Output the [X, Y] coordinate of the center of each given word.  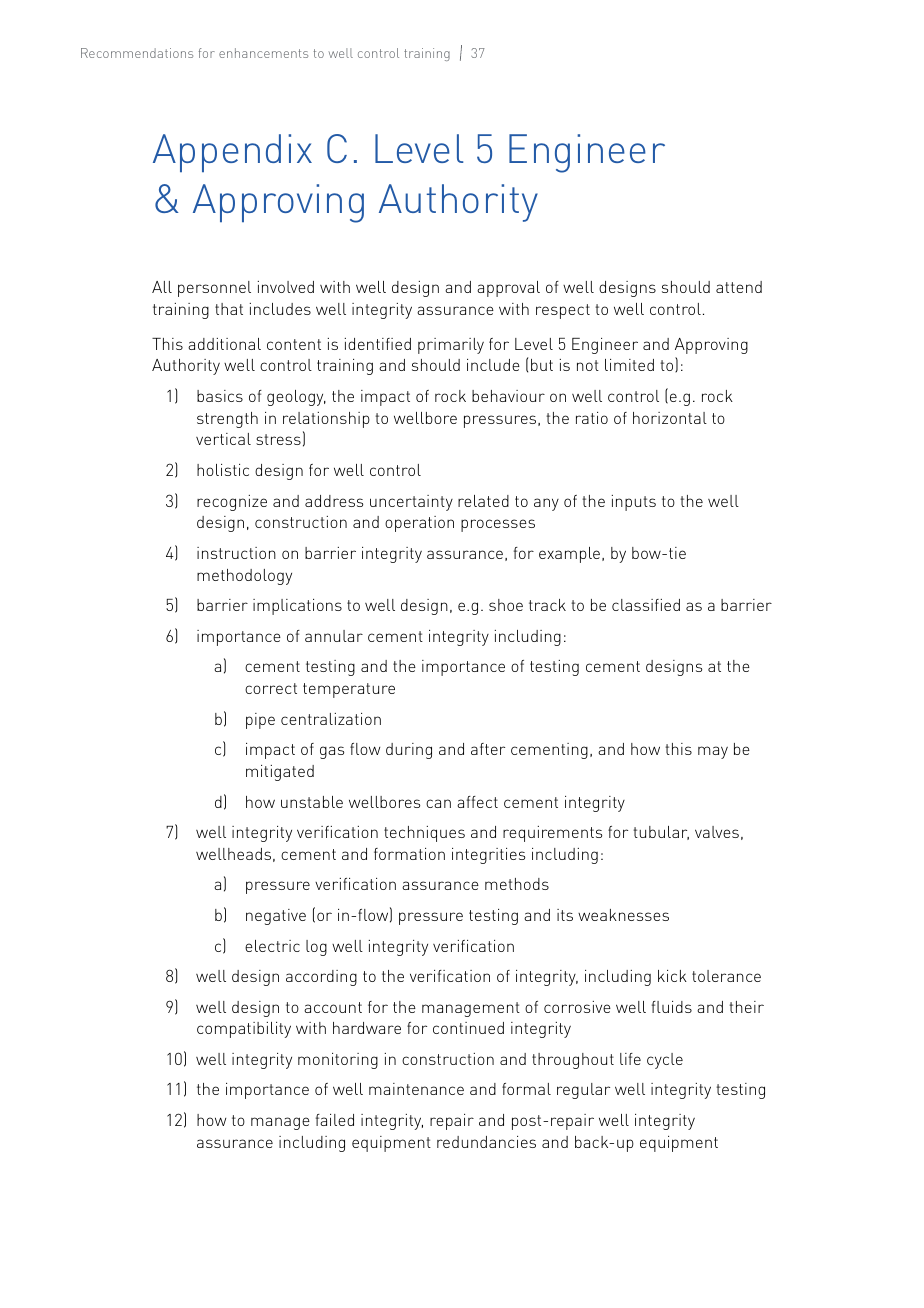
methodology [244, 577]
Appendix [232, 153]
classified [646, 605]
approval [508, 289]
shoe [506, 605]
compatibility [244, 1030]
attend [739, 287]
